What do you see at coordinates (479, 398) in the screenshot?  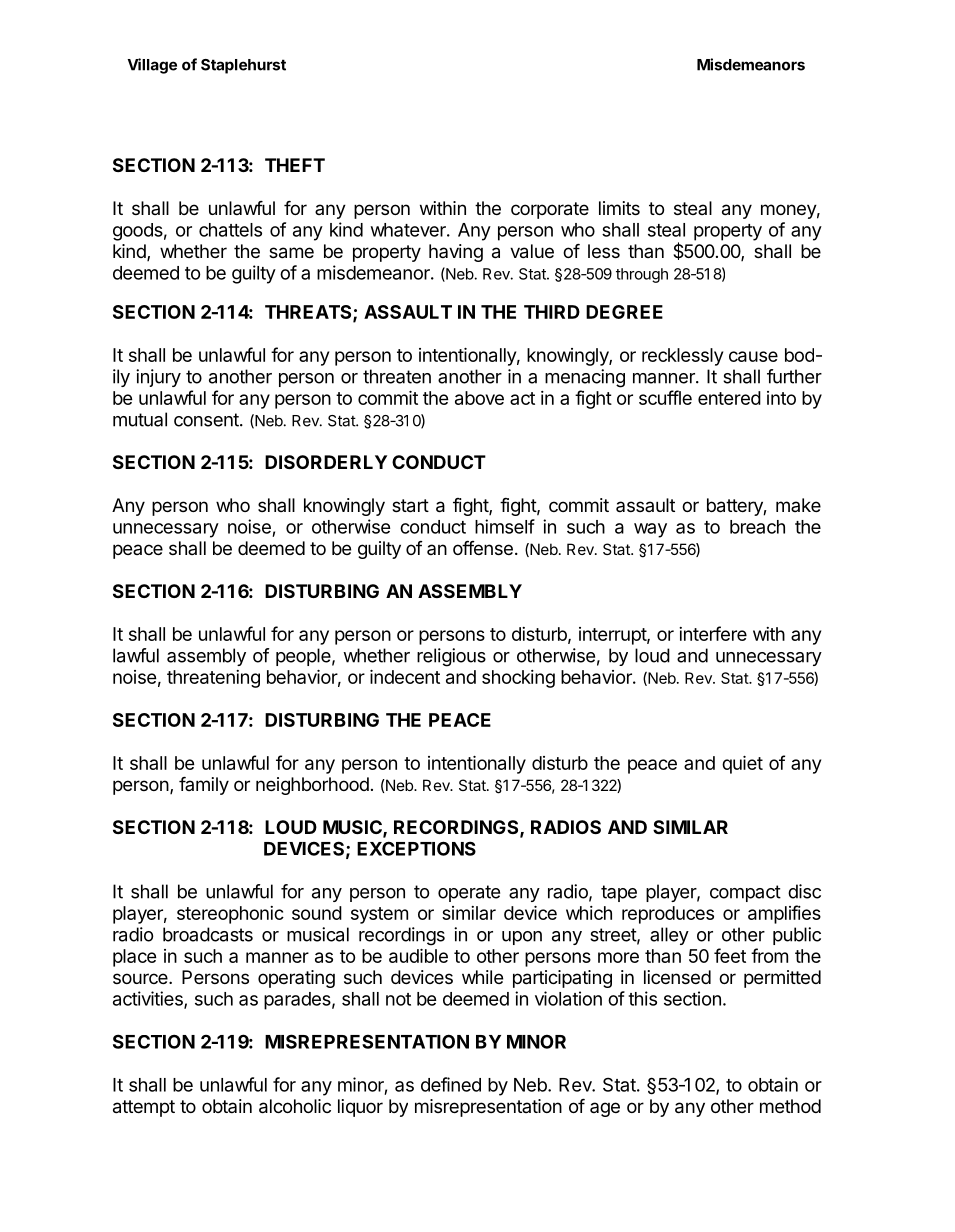 I see `above` at bounding box center [479, 398].
